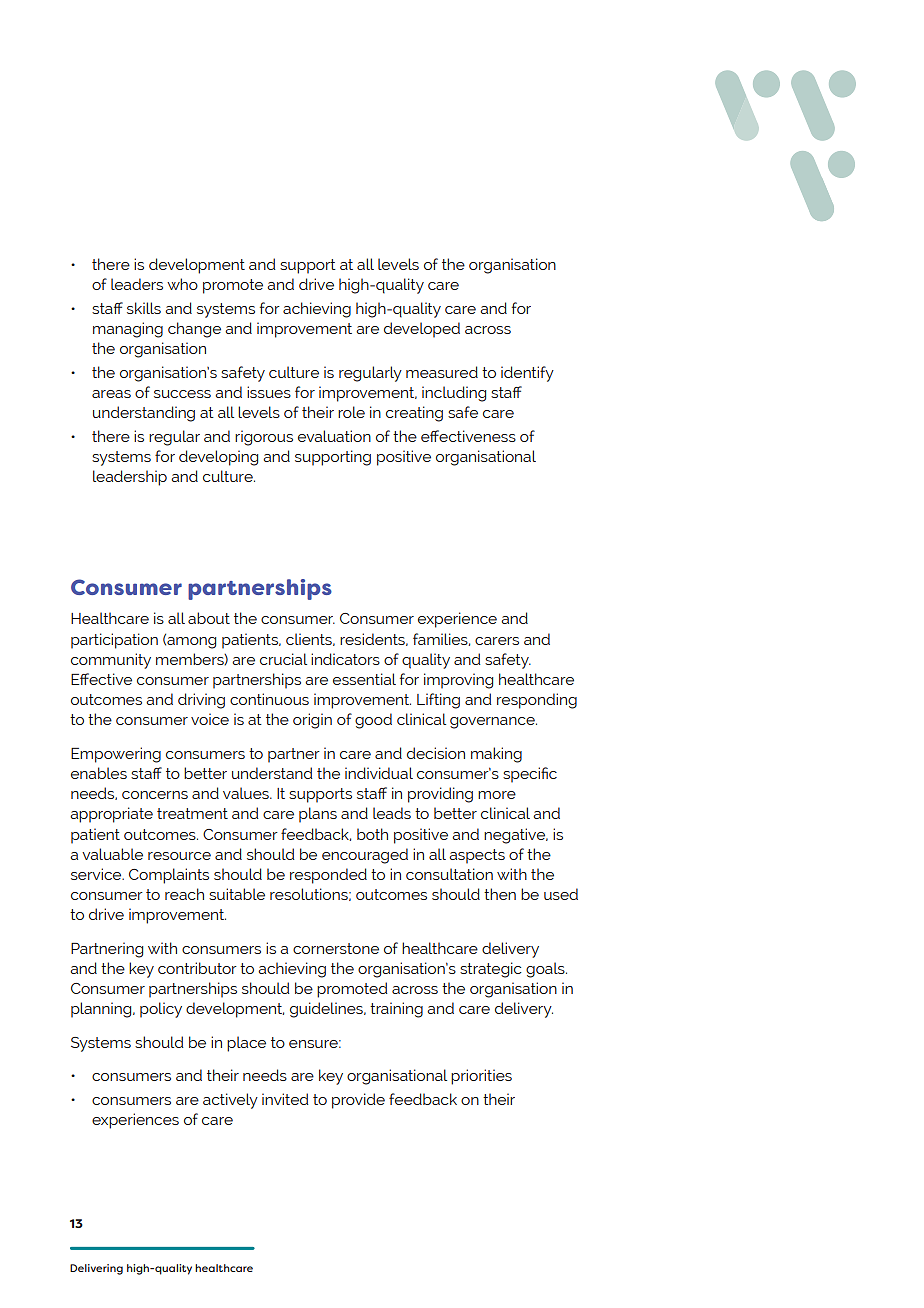  Describe the element at coordinates (169, 876) in the page. I see `Complaints` at that location.
